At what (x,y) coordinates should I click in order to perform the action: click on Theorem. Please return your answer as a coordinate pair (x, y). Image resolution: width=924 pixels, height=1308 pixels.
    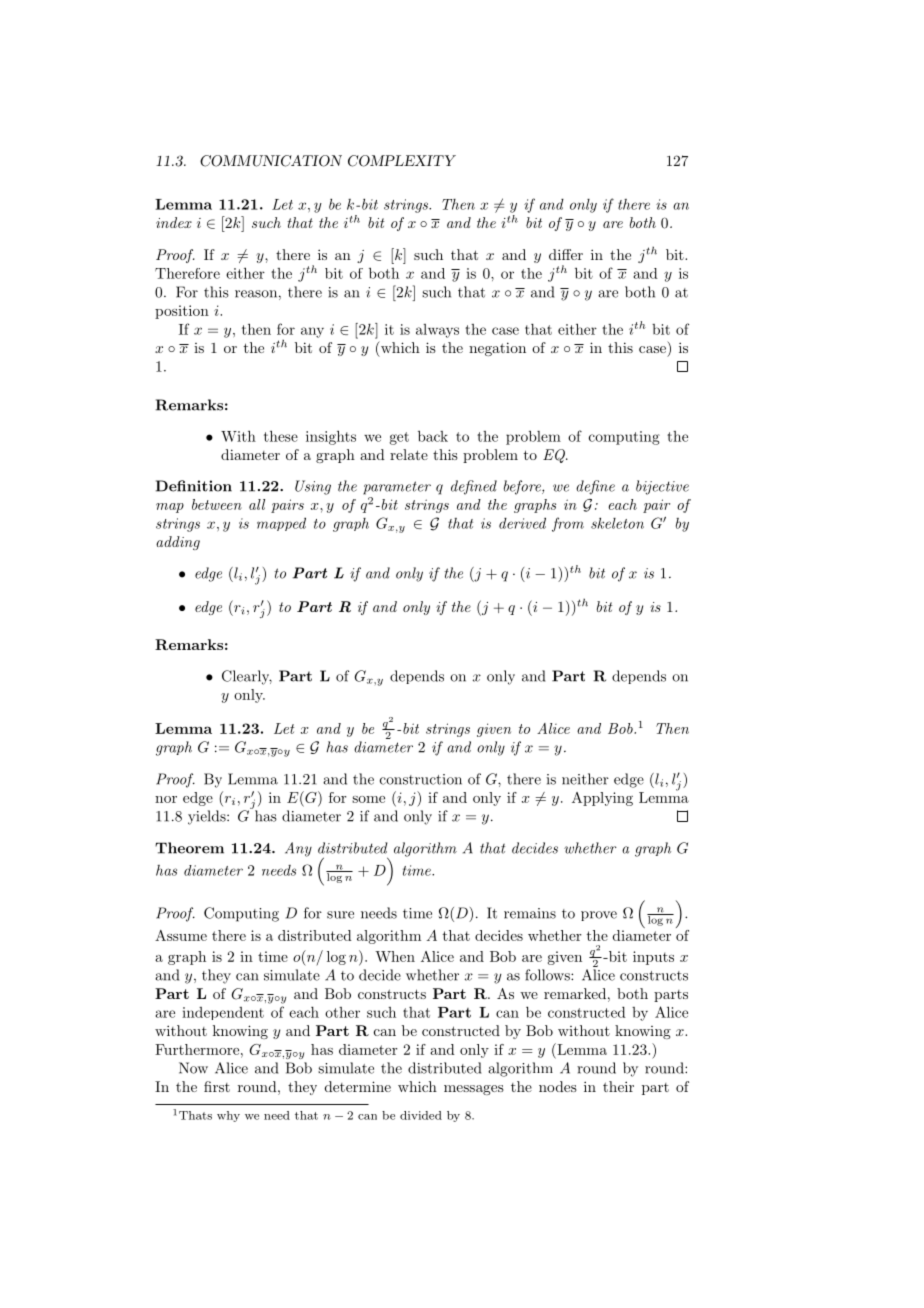
    Looking at the image, I should click on (189, 848).
